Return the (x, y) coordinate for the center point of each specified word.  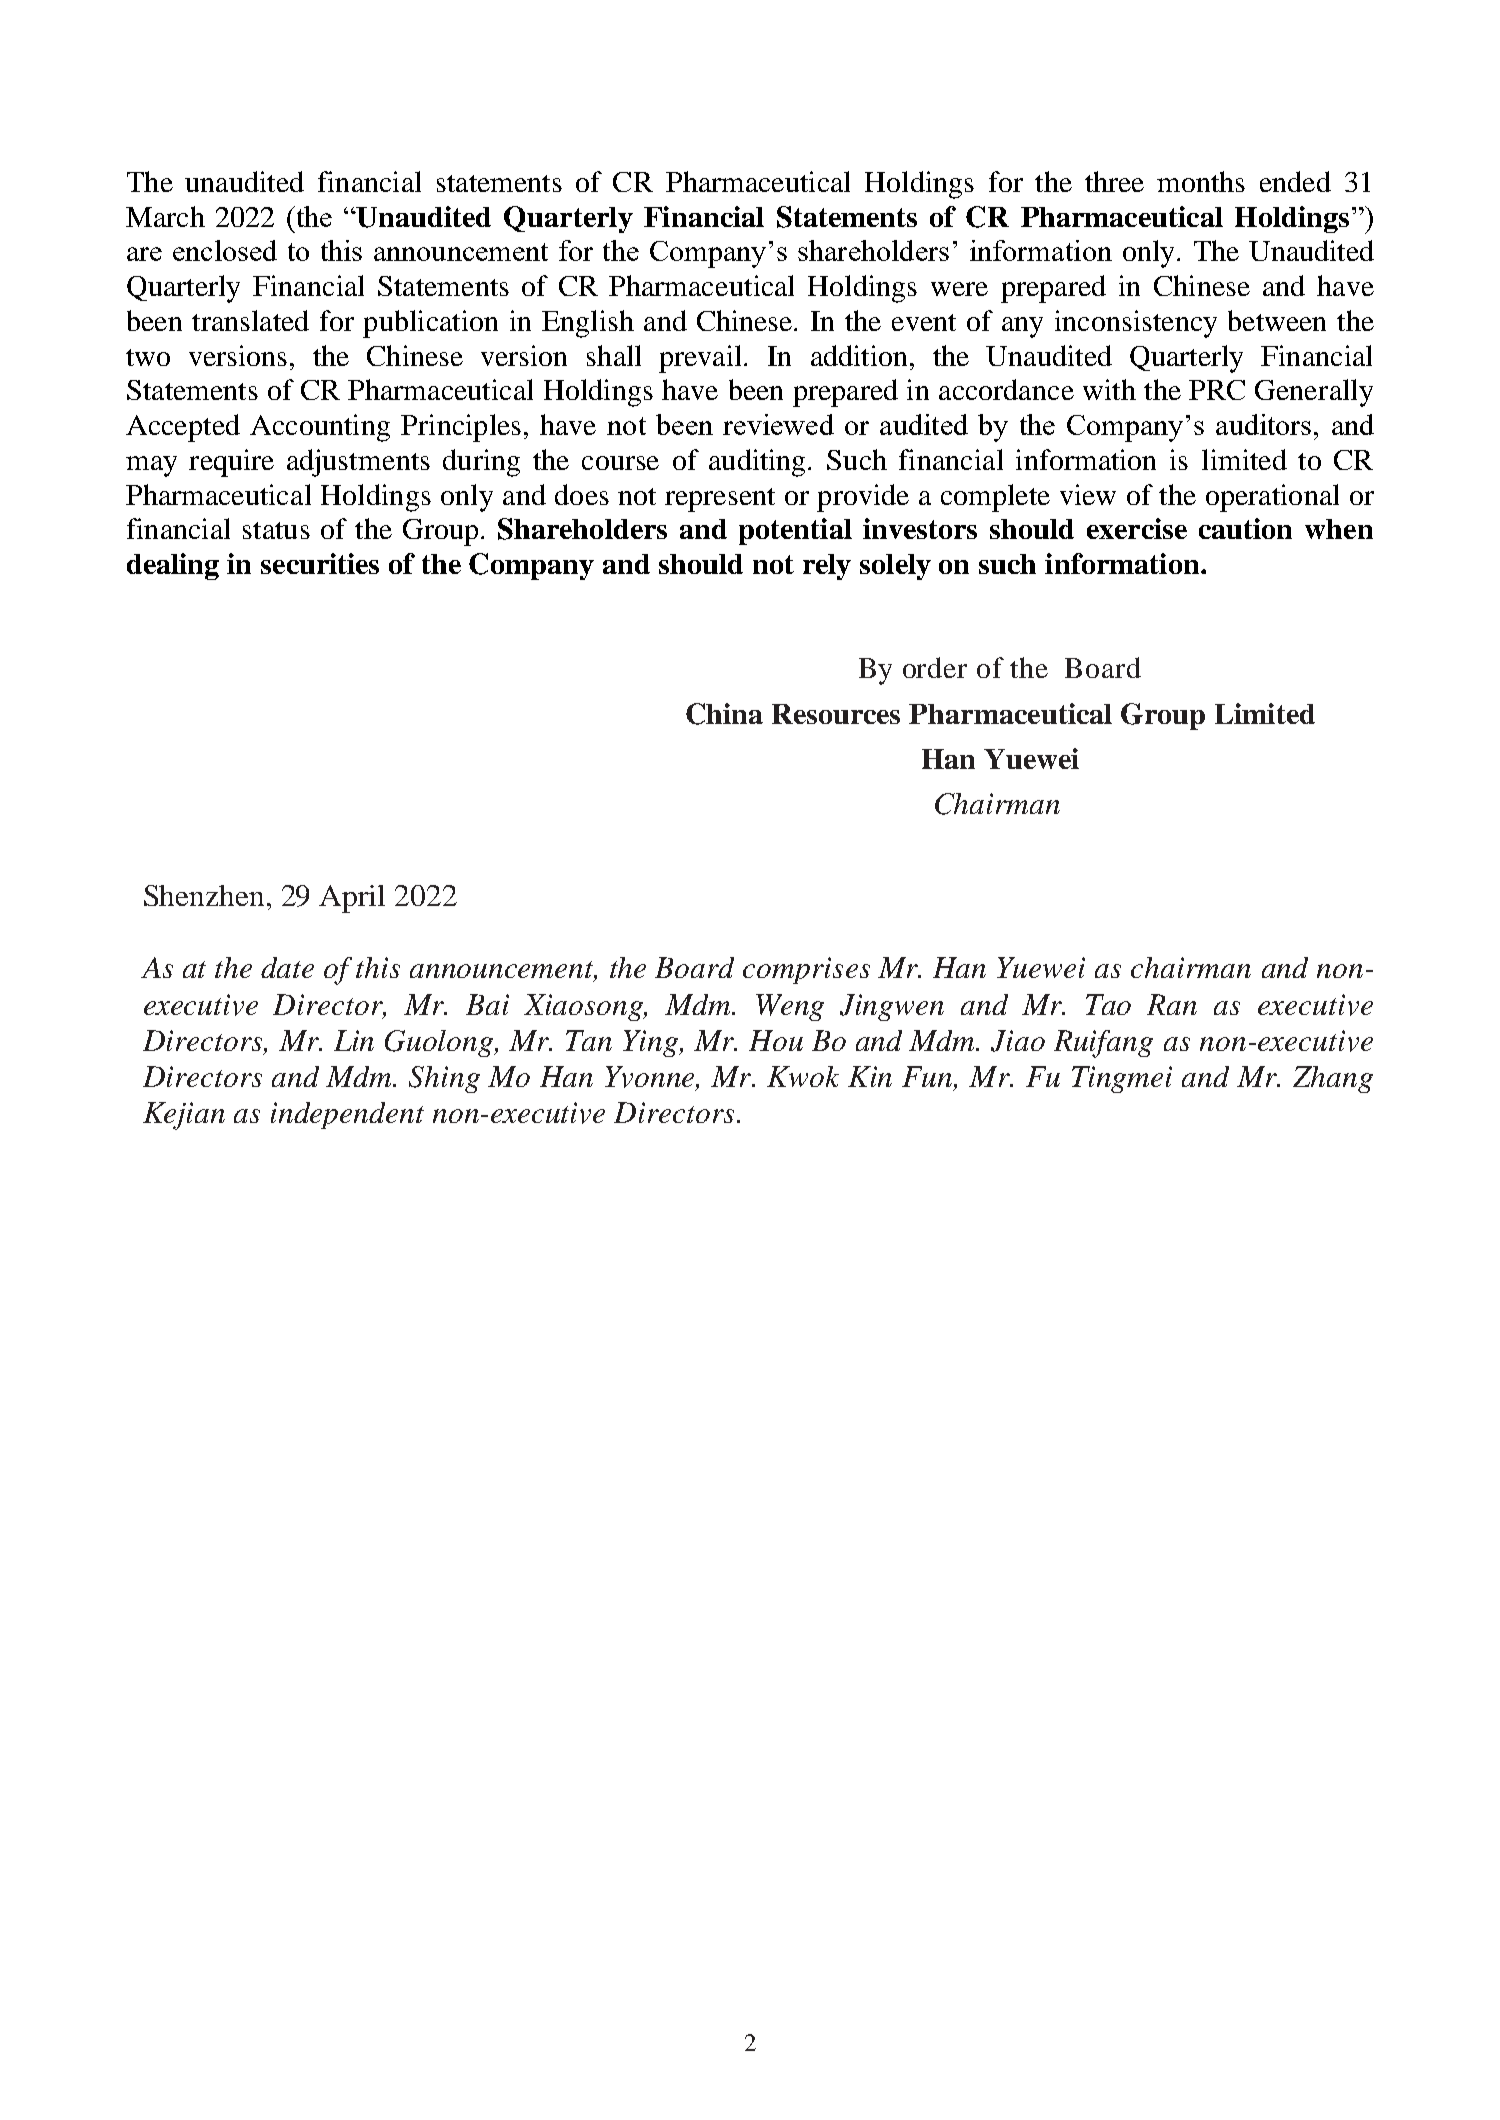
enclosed (225, 250)
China (724, 714)
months (1201, 181)
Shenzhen (204, 895)
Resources (836, 714)
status (276, 530)
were (959, 289)
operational (1272, 498)
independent (347, 1115)
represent (720, 500)
